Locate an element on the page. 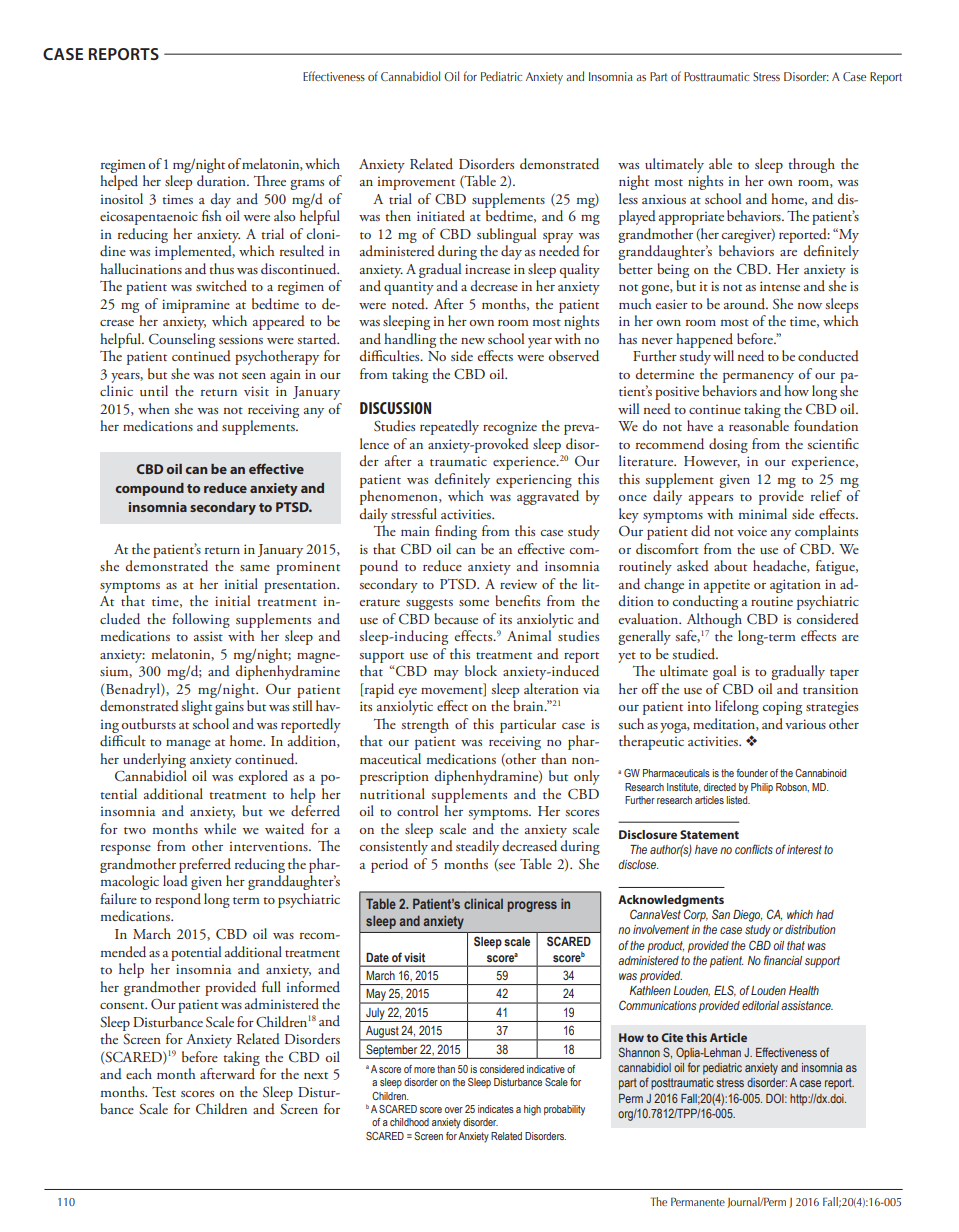 The width and height of the document is (959, 1232). Test is located at coordinates (164, 1092).
